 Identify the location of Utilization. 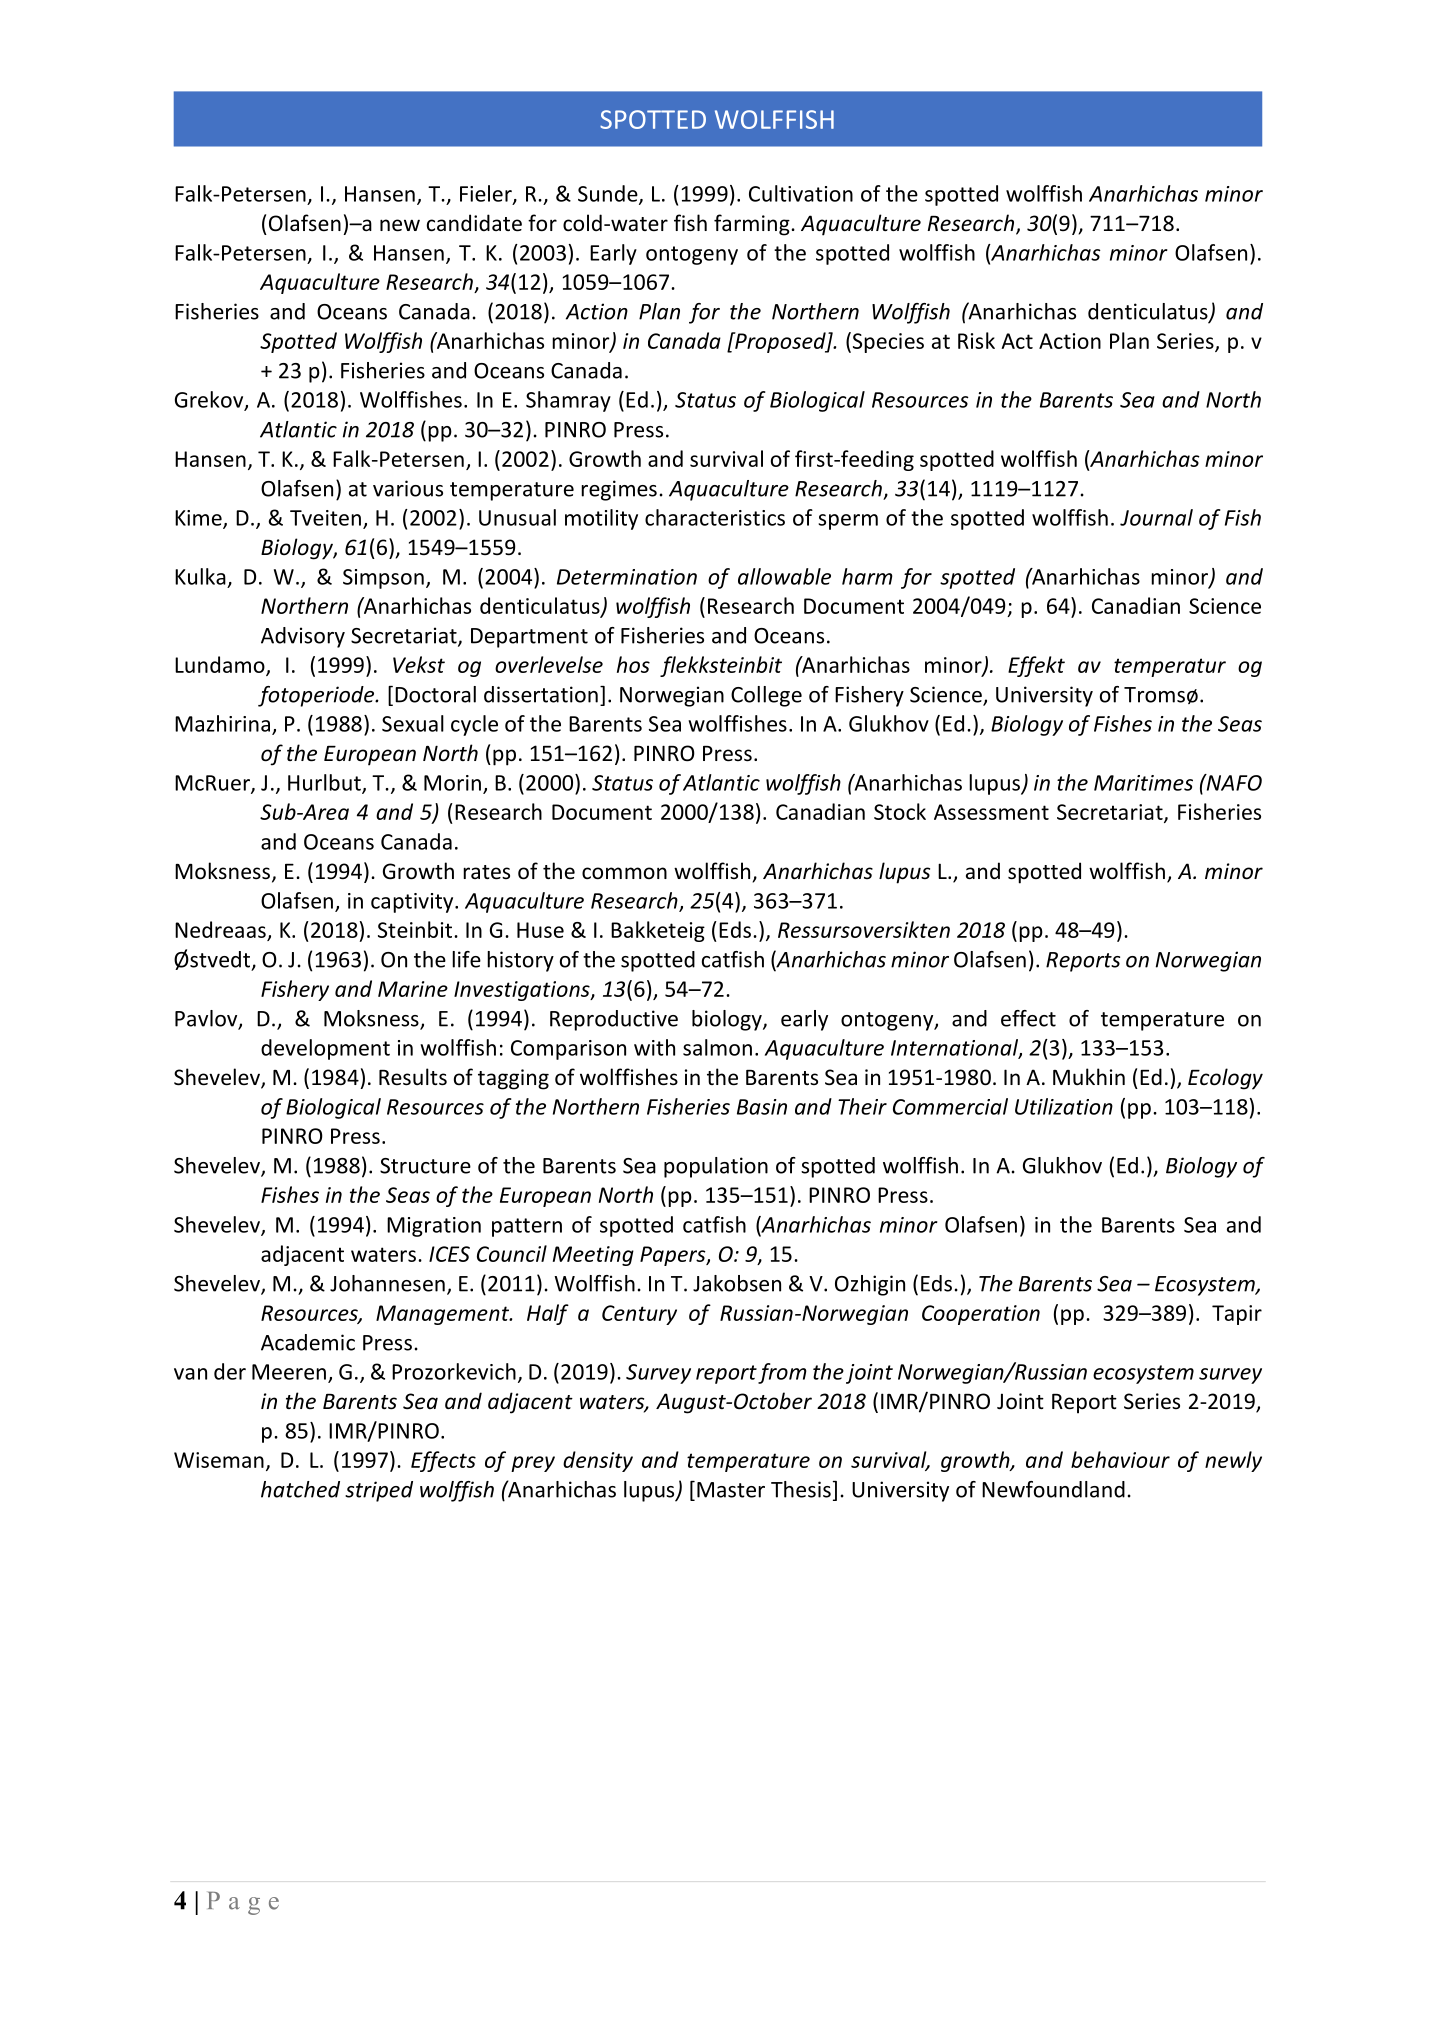
(1064, 1106).
